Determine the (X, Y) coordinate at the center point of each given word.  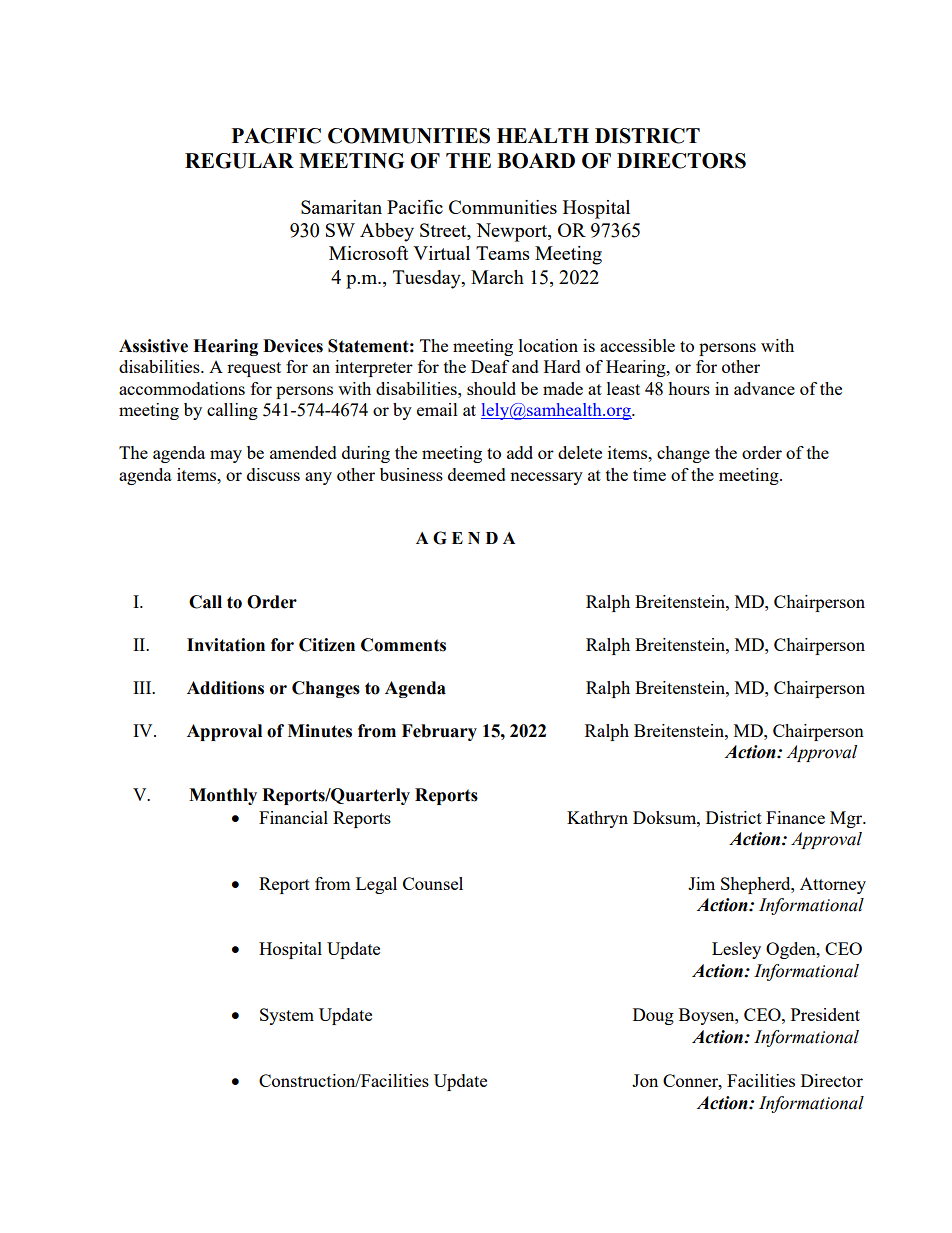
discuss (273, 474)
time (649, 474)
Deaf (490, 366)
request (254, 369)
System (287, 1016)
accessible (637, 345)
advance (764, 388)
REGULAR (239, 161)
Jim (701, 883)
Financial (293, 817)
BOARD (536, 161)
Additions (225, 688)
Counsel (433, 883)
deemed (477, 474)
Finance (795, 817)
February (439, 732)
